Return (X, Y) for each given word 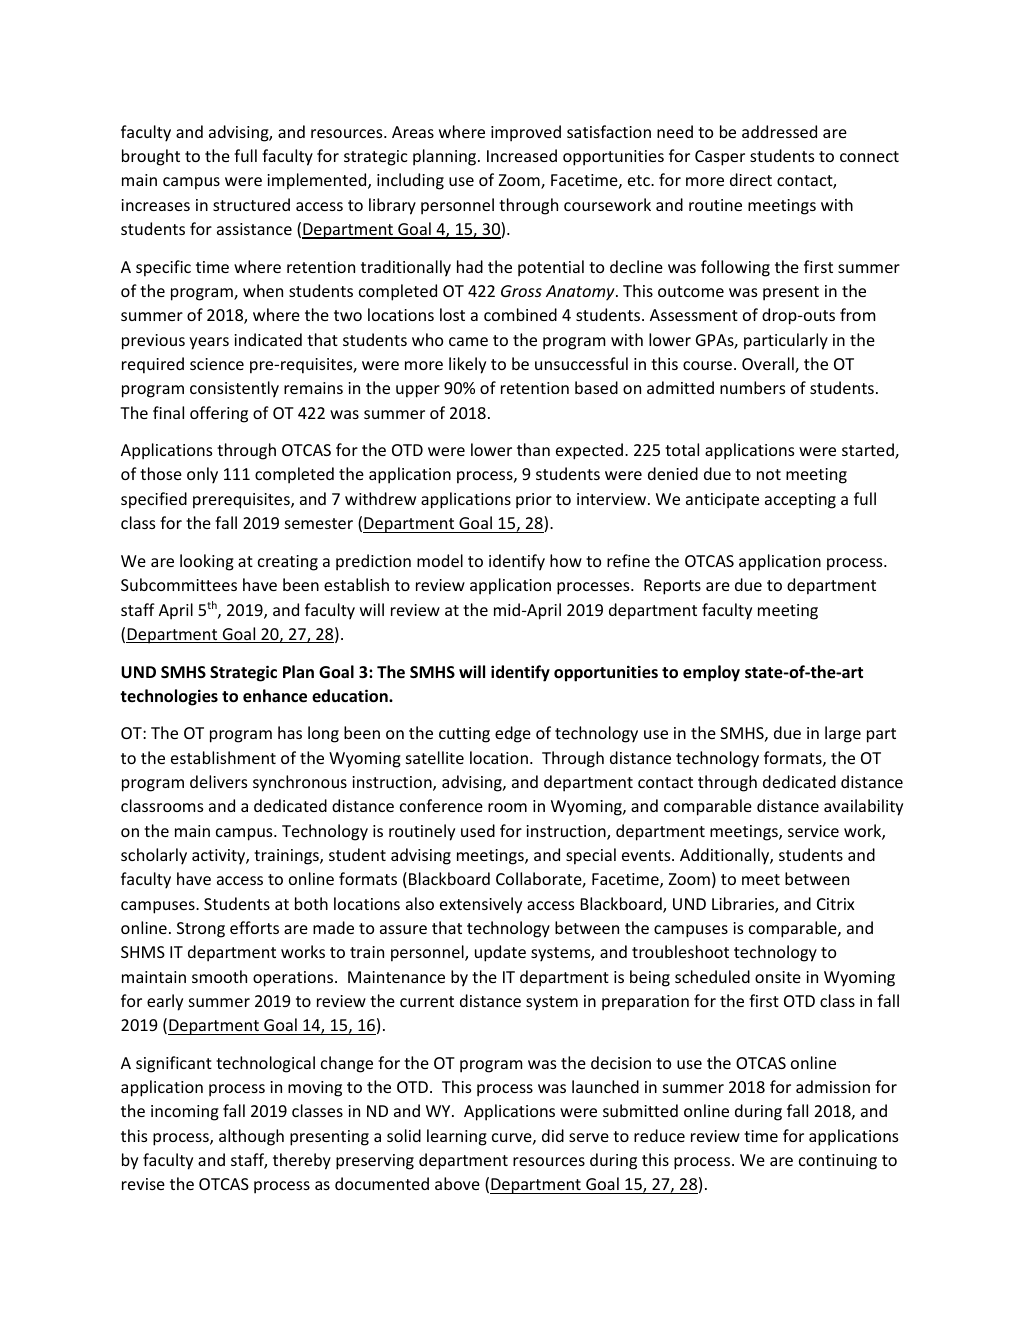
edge (513, 734)
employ (711, 673)
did (553, 1135)
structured (251, 204)
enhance (275, 696)
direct (751, 179)
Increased (522, 155)
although (251, 1137)
